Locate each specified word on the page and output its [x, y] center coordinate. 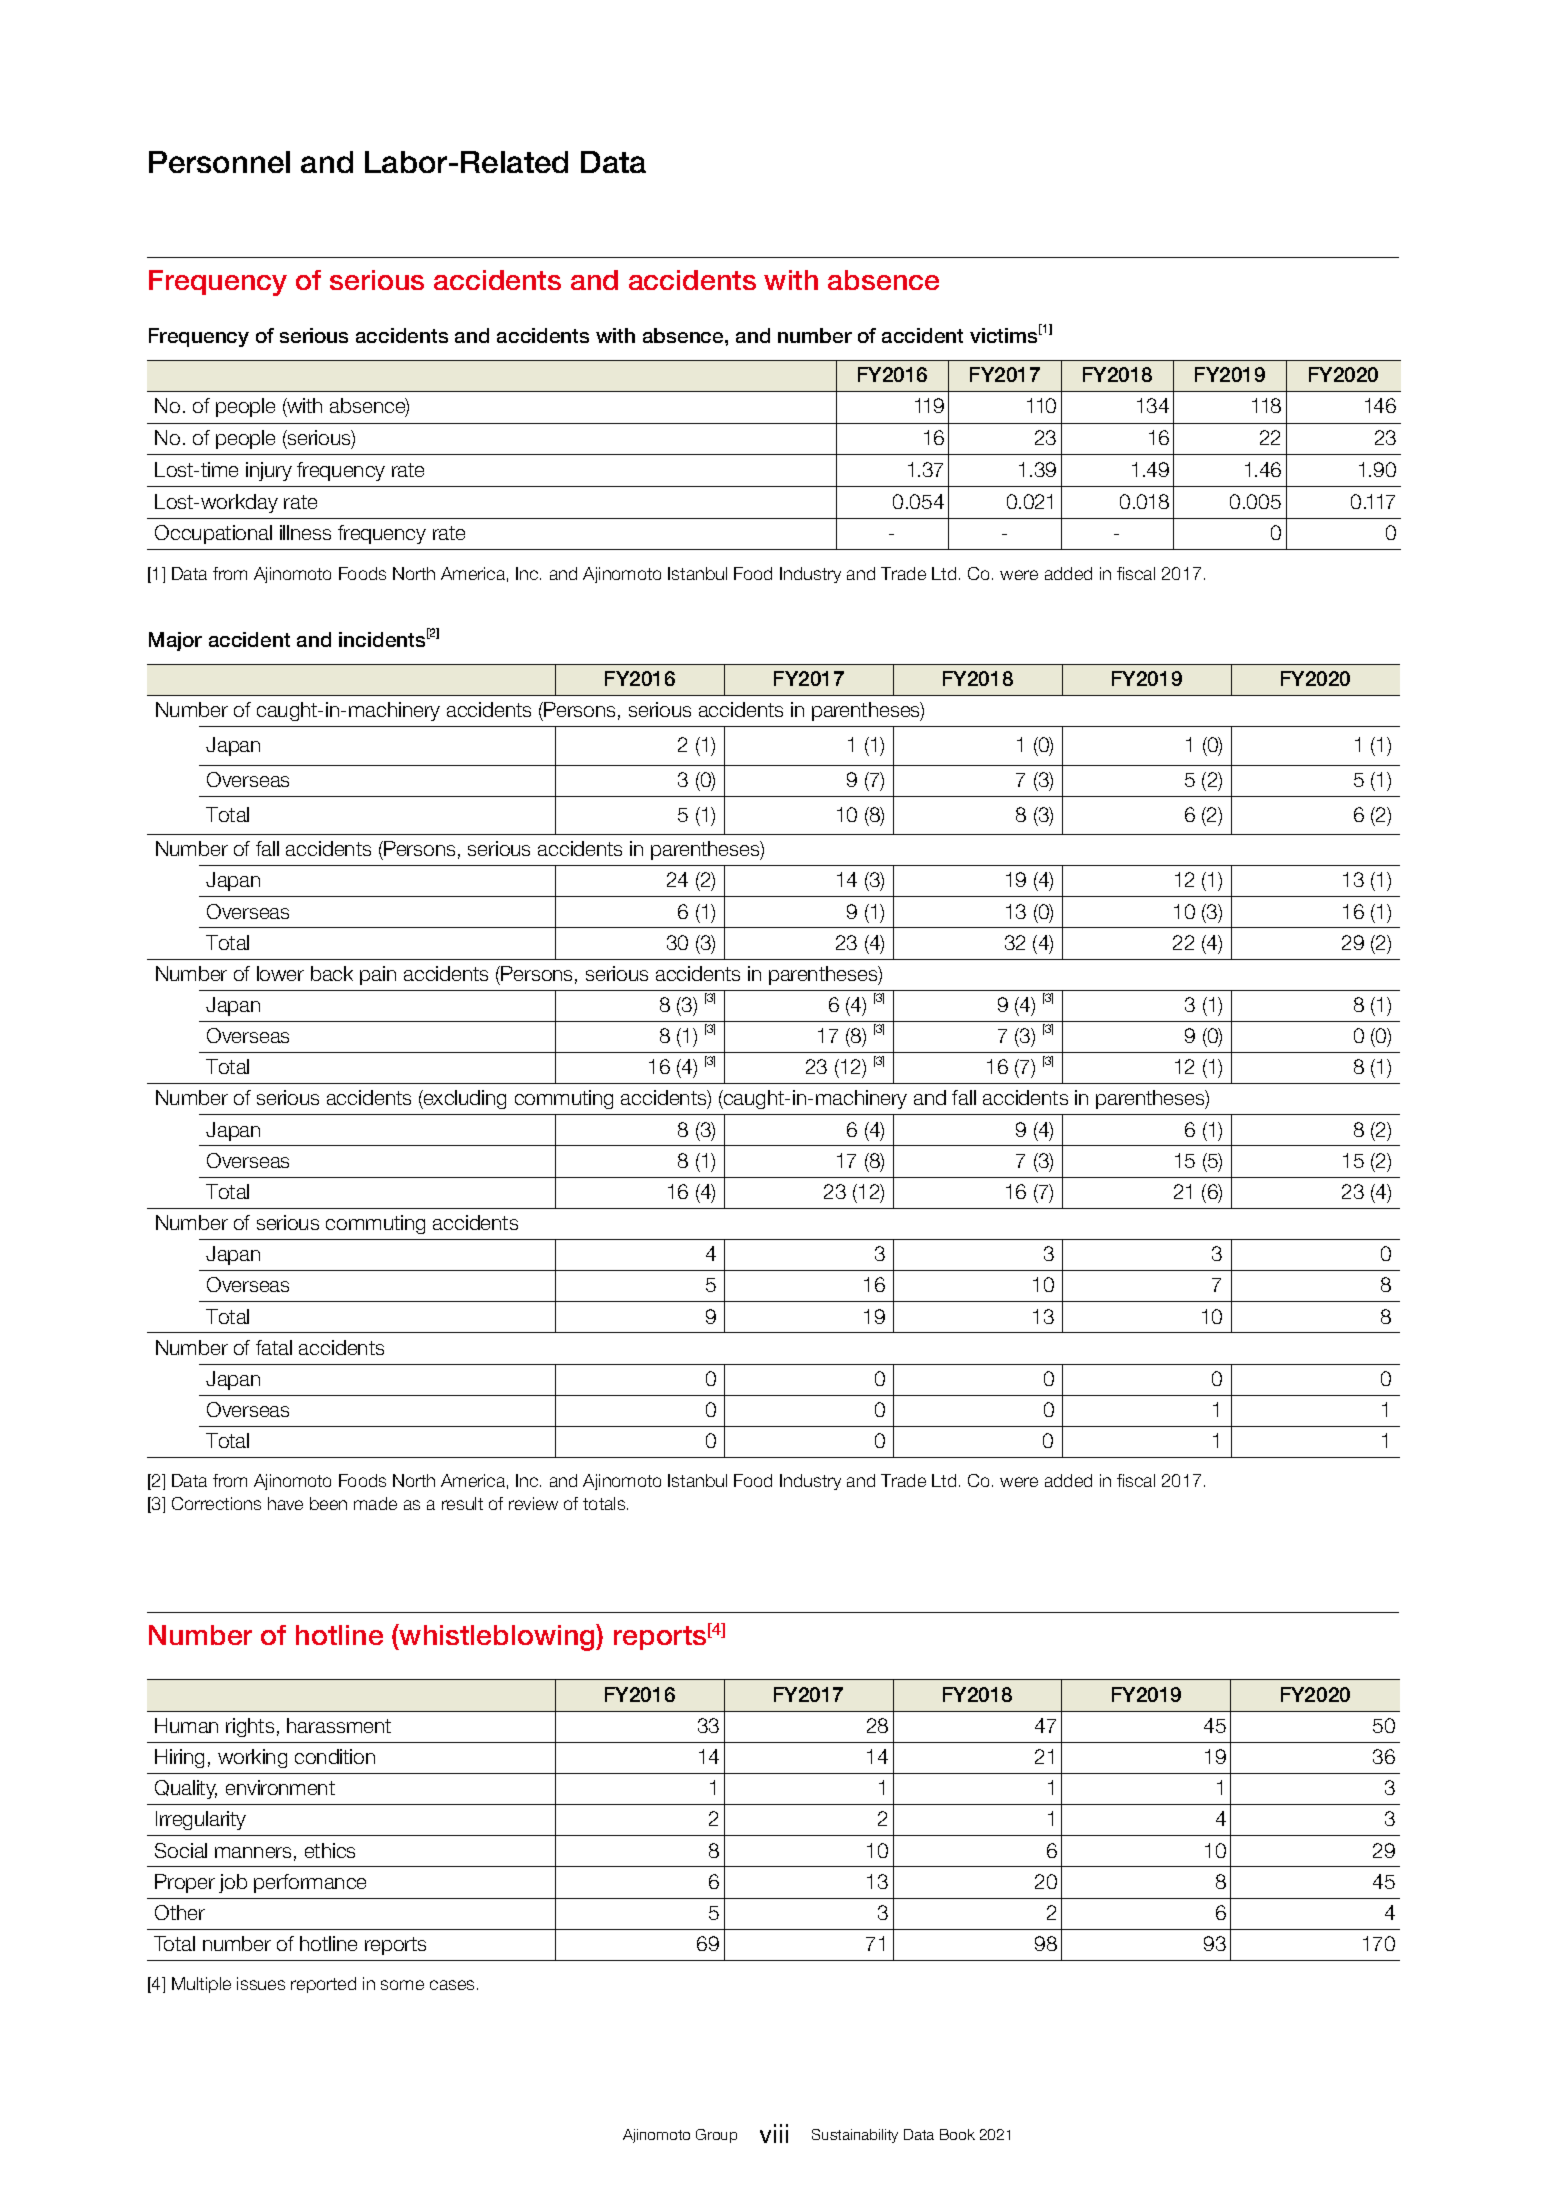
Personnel [219, 162]
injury [269, 471]
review [533, 1503]
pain [378, 975]
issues [261, 1983]
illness [305, 532]
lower [280, 973]
